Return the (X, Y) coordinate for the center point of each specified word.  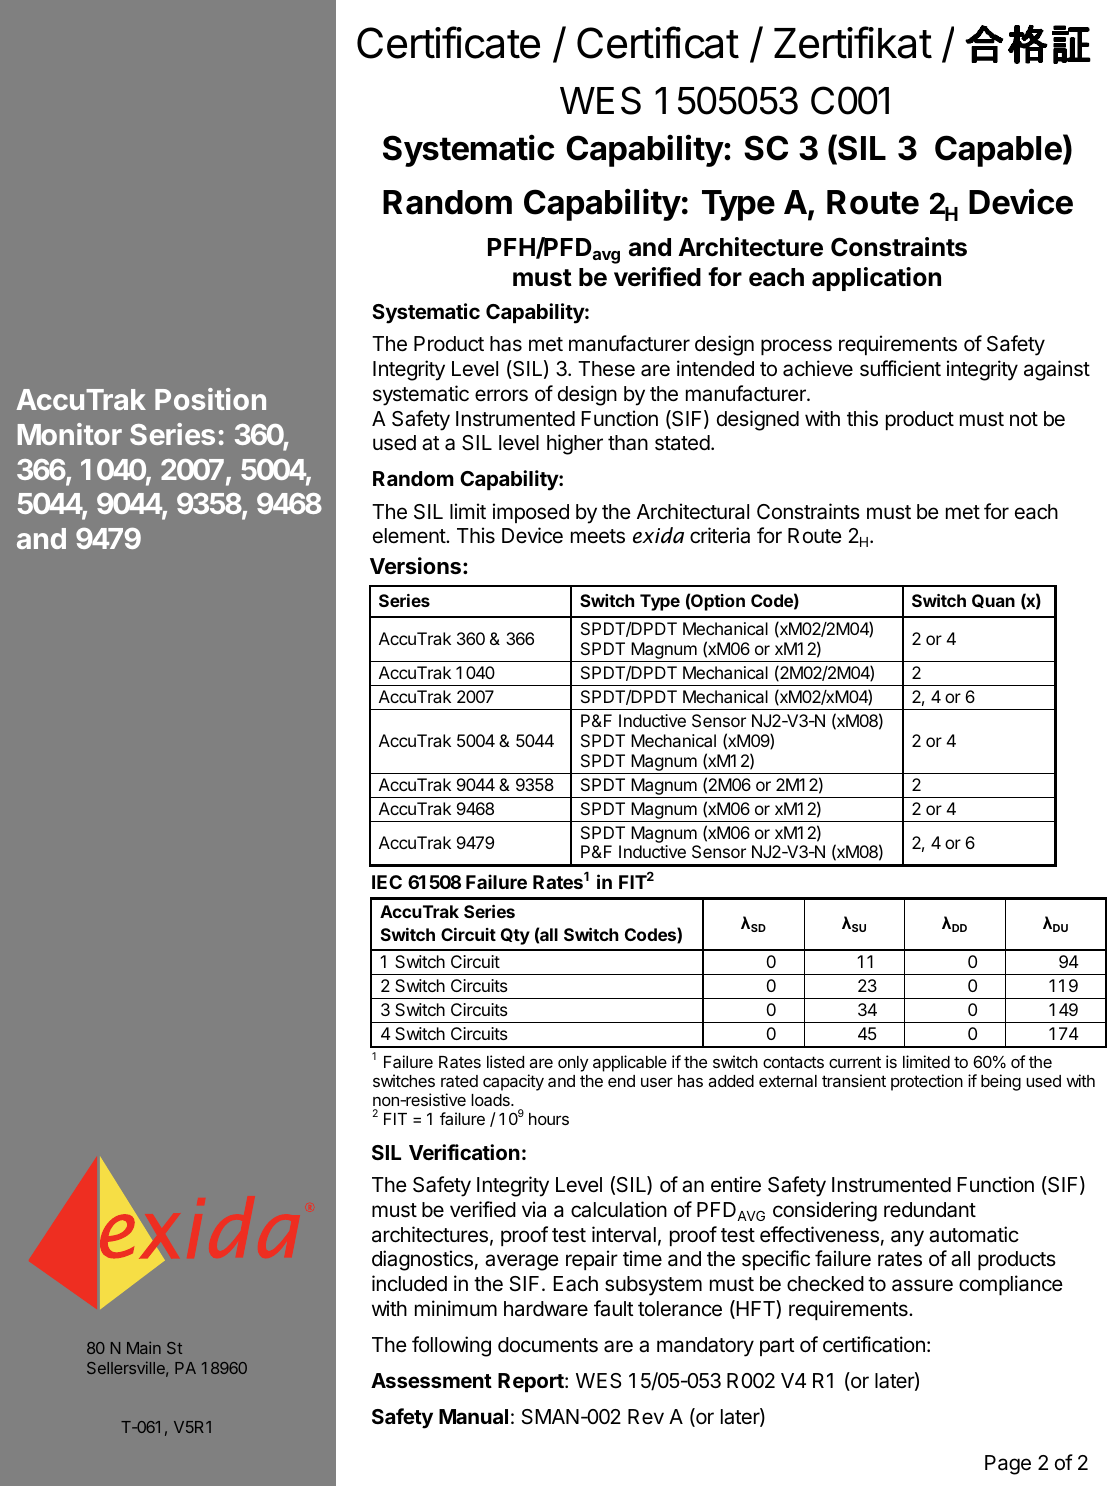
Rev (646, 1416)
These (606, 369)
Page (1008, 1465)
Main (144, 1348)
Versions (415, 566)
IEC (387, 882)
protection (927, 1082)
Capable (998, 151)
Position (210, 399)
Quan (993, 601)
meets (598, 536)
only (573, 1064)
